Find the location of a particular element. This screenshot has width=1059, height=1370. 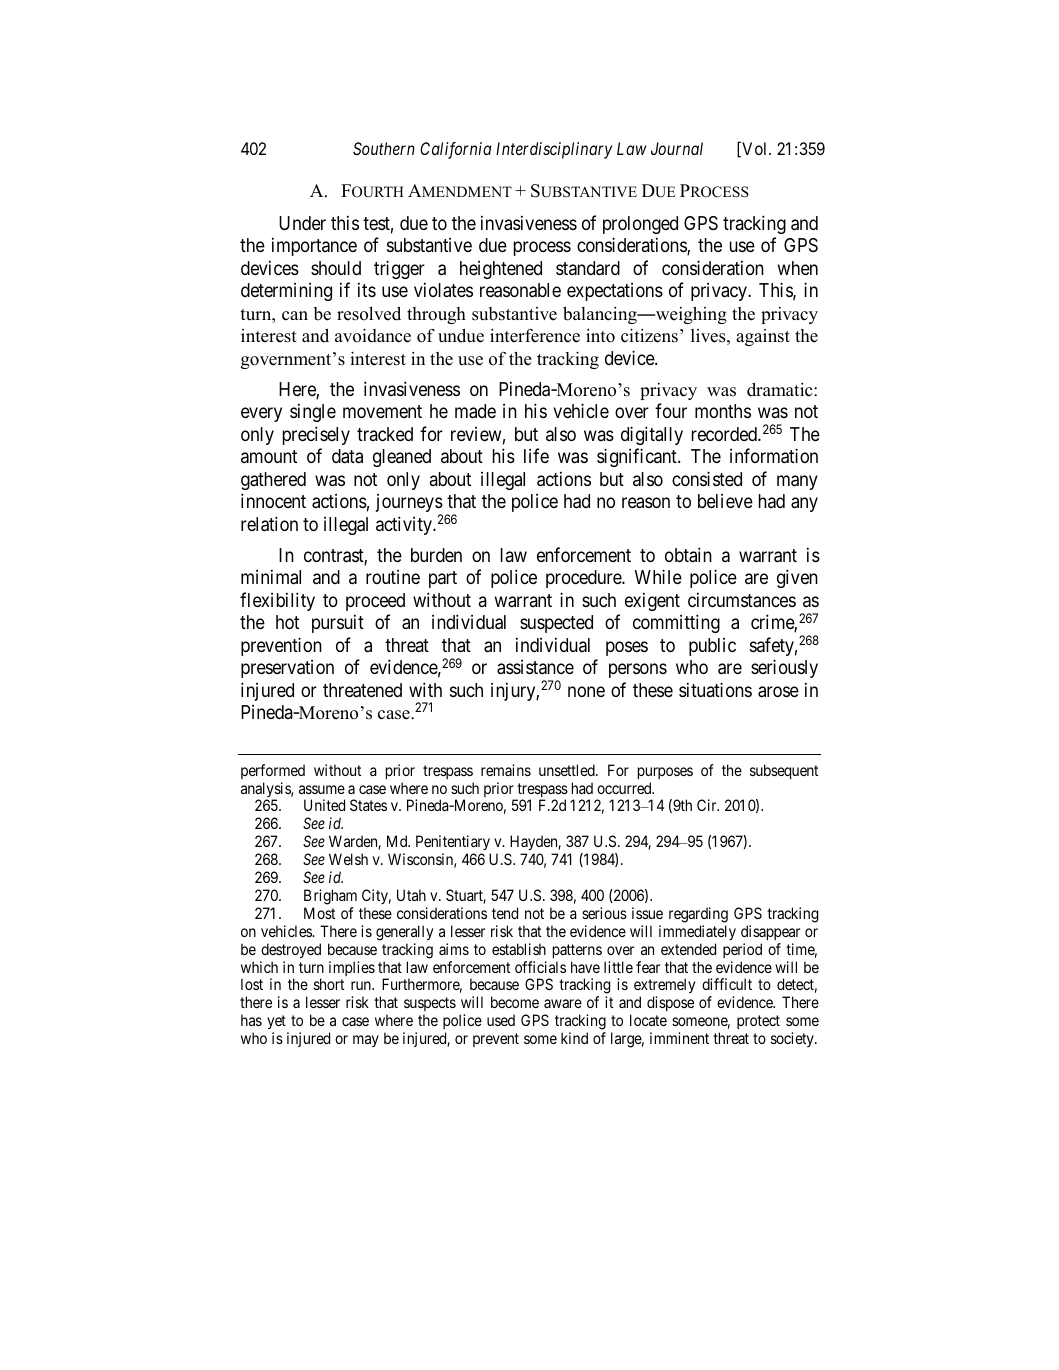

circumstances is located at coordinates (742, 599).
